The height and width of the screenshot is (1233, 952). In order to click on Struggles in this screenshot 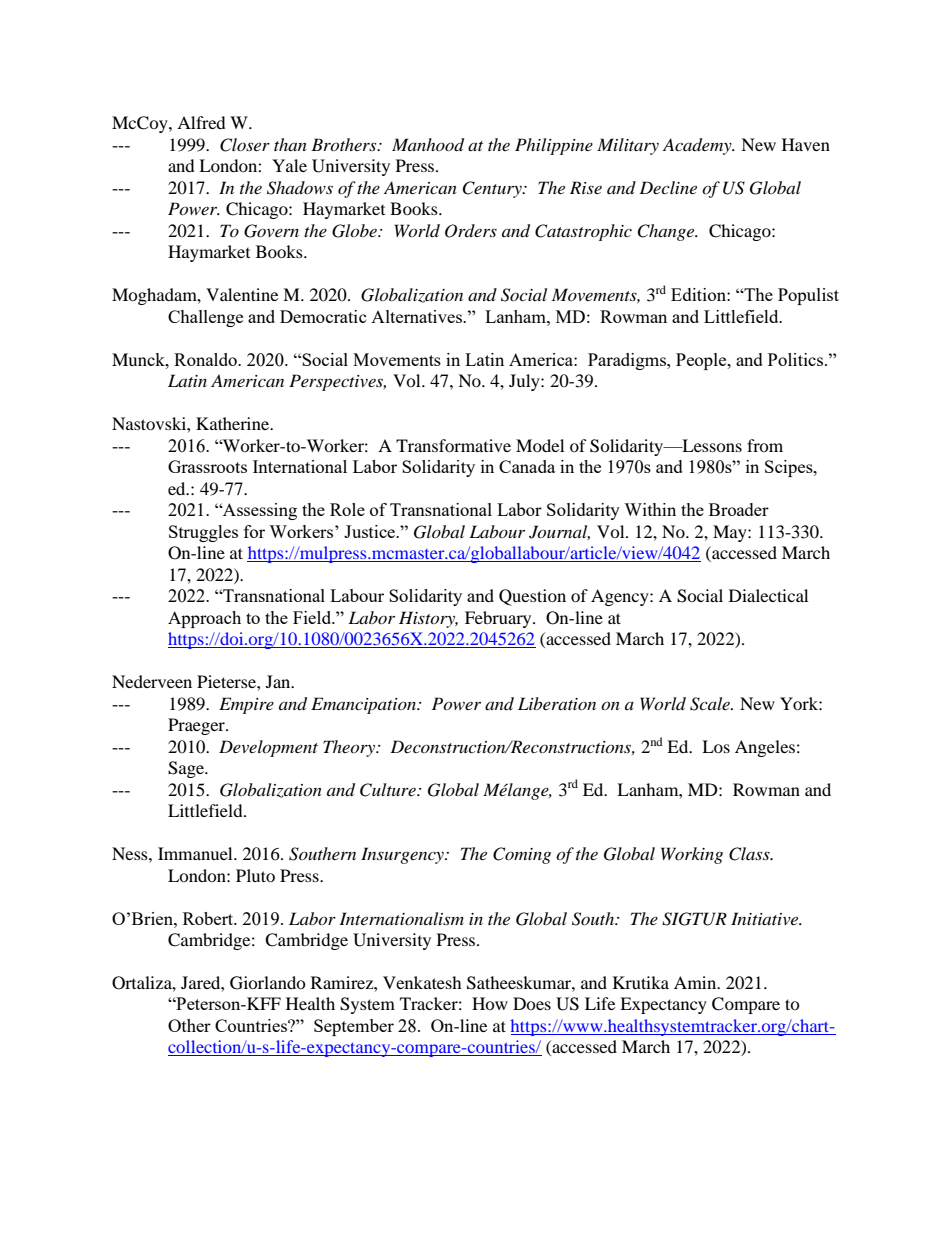, I will do `click(203, 533)`.
